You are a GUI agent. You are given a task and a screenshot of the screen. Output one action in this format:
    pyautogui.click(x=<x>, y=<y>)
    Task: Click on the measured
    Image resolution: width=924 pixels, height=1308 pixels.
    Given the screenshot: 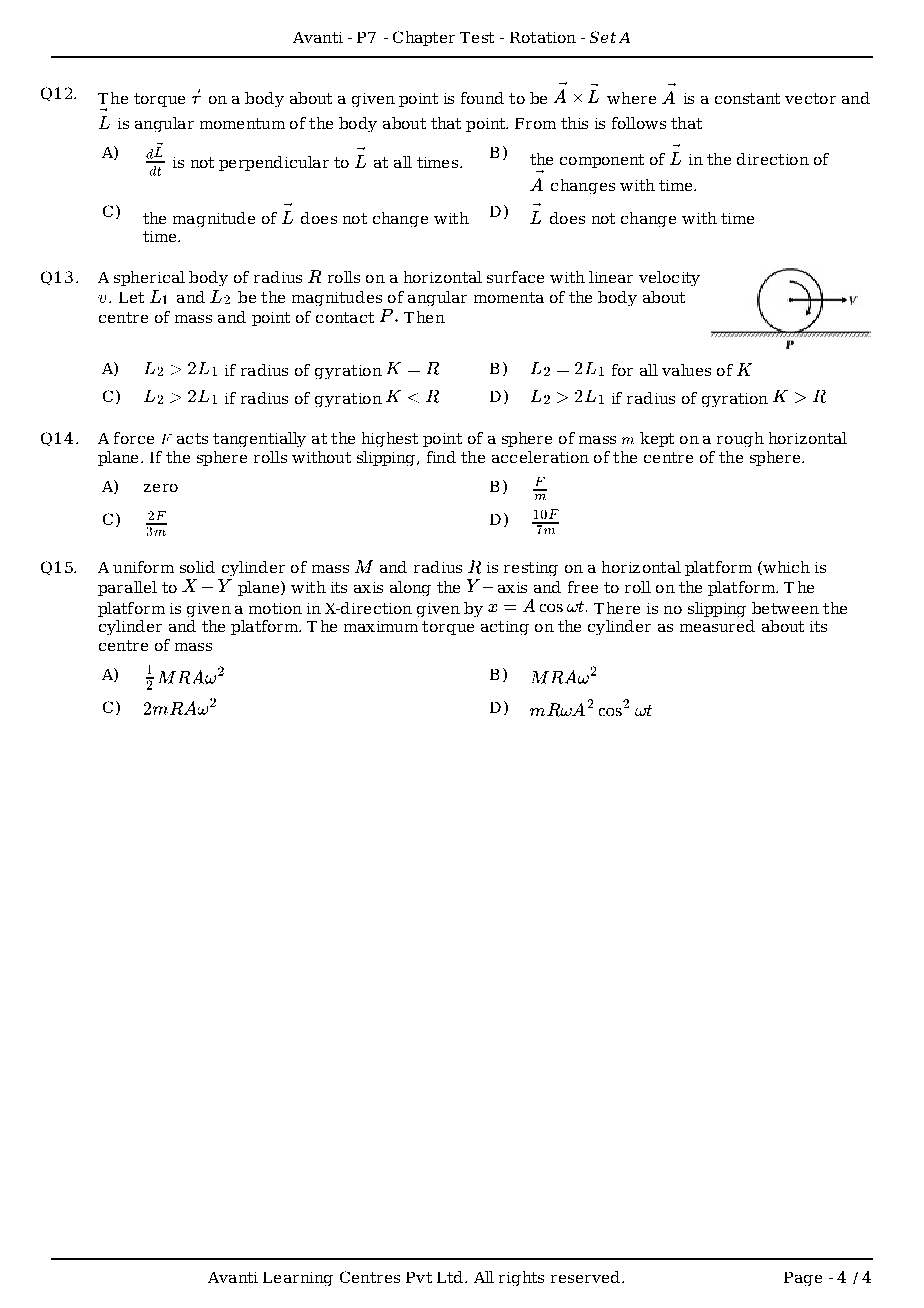 What is the action you would take?
    pyautogui.click(x=717, y=626)
